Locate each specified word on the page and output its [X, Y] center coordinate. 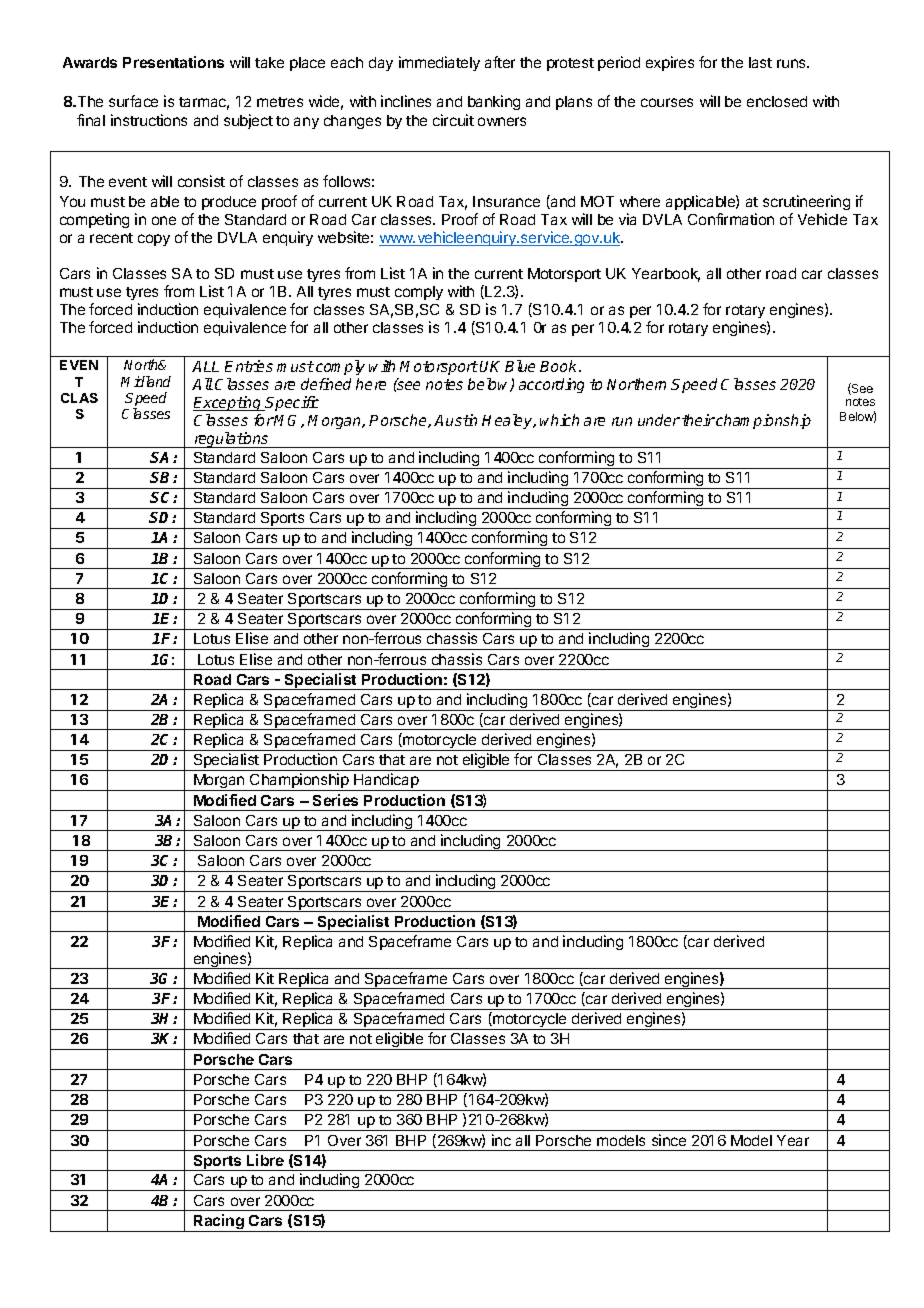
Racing [219, 1223]
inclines [406, 101]
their [698, 420]
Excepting [228, 403]
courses [667, 102]
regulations [232, 440]
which [559, 420]
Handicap [386, 782]
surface [133, 101]
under [659, 420]
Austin [455, 420]
